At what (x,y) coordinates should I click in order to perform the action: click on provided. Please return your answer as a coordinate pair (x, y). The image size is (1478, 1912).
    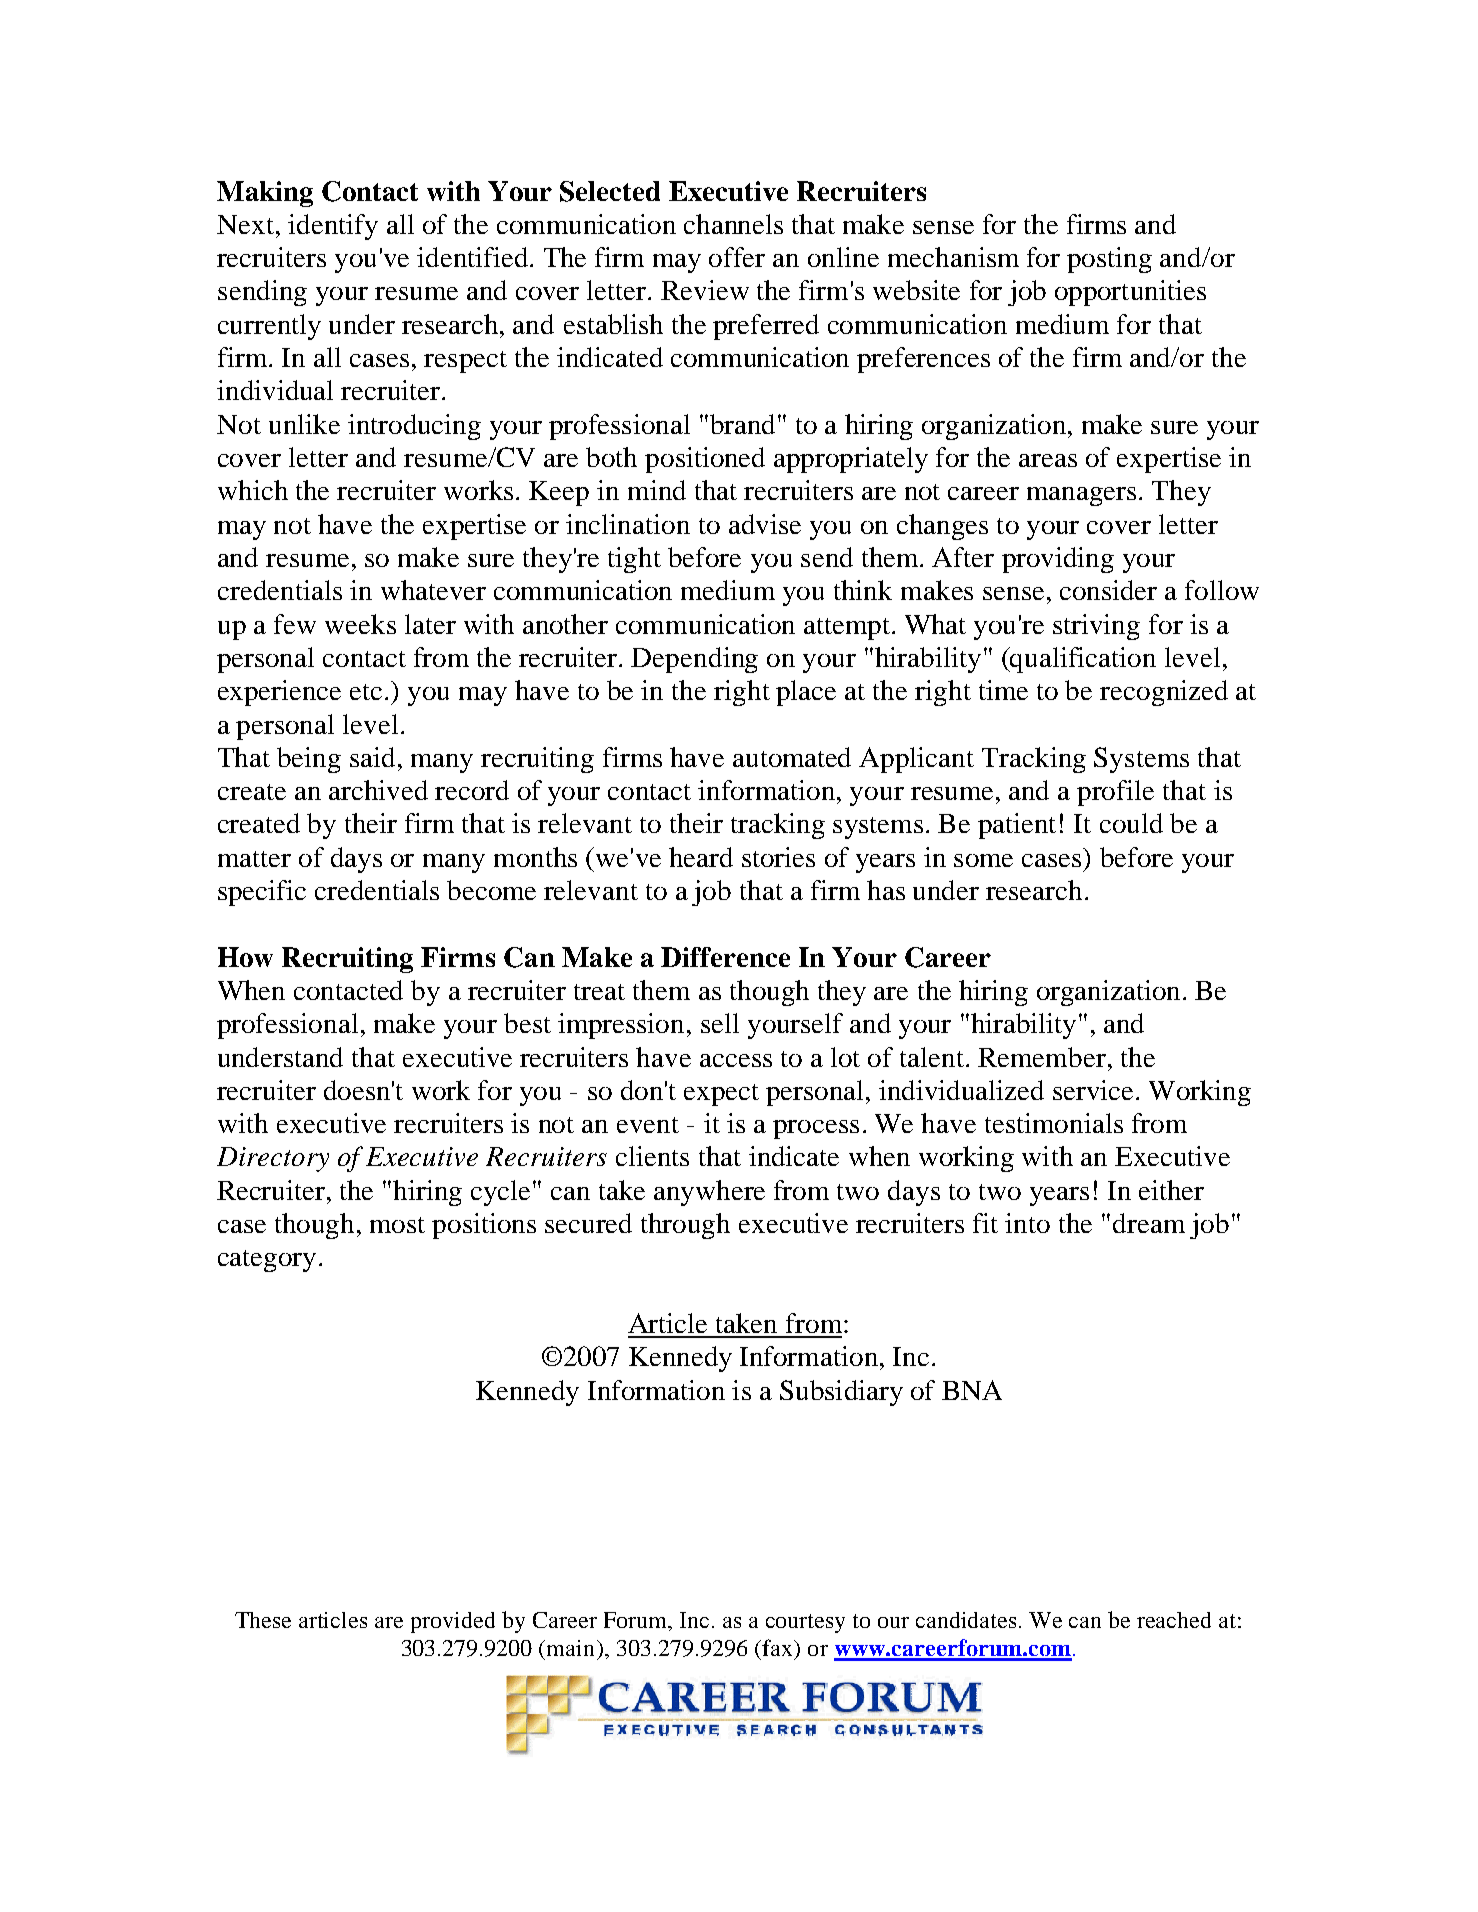
    Looking at the image, I should click on (453, 1622).
